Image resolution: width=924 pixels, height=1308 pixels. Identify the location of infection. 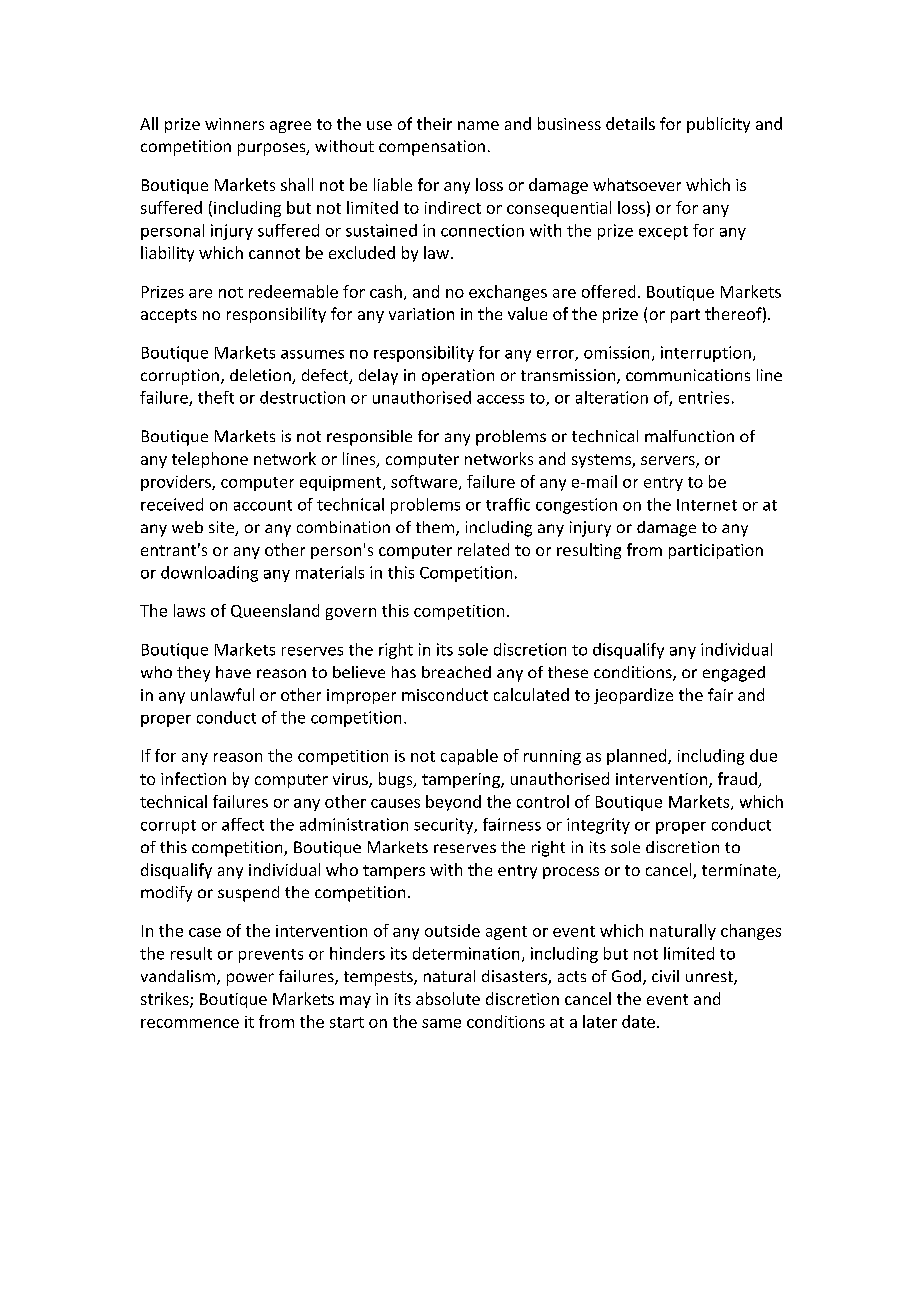
(193, 778).
